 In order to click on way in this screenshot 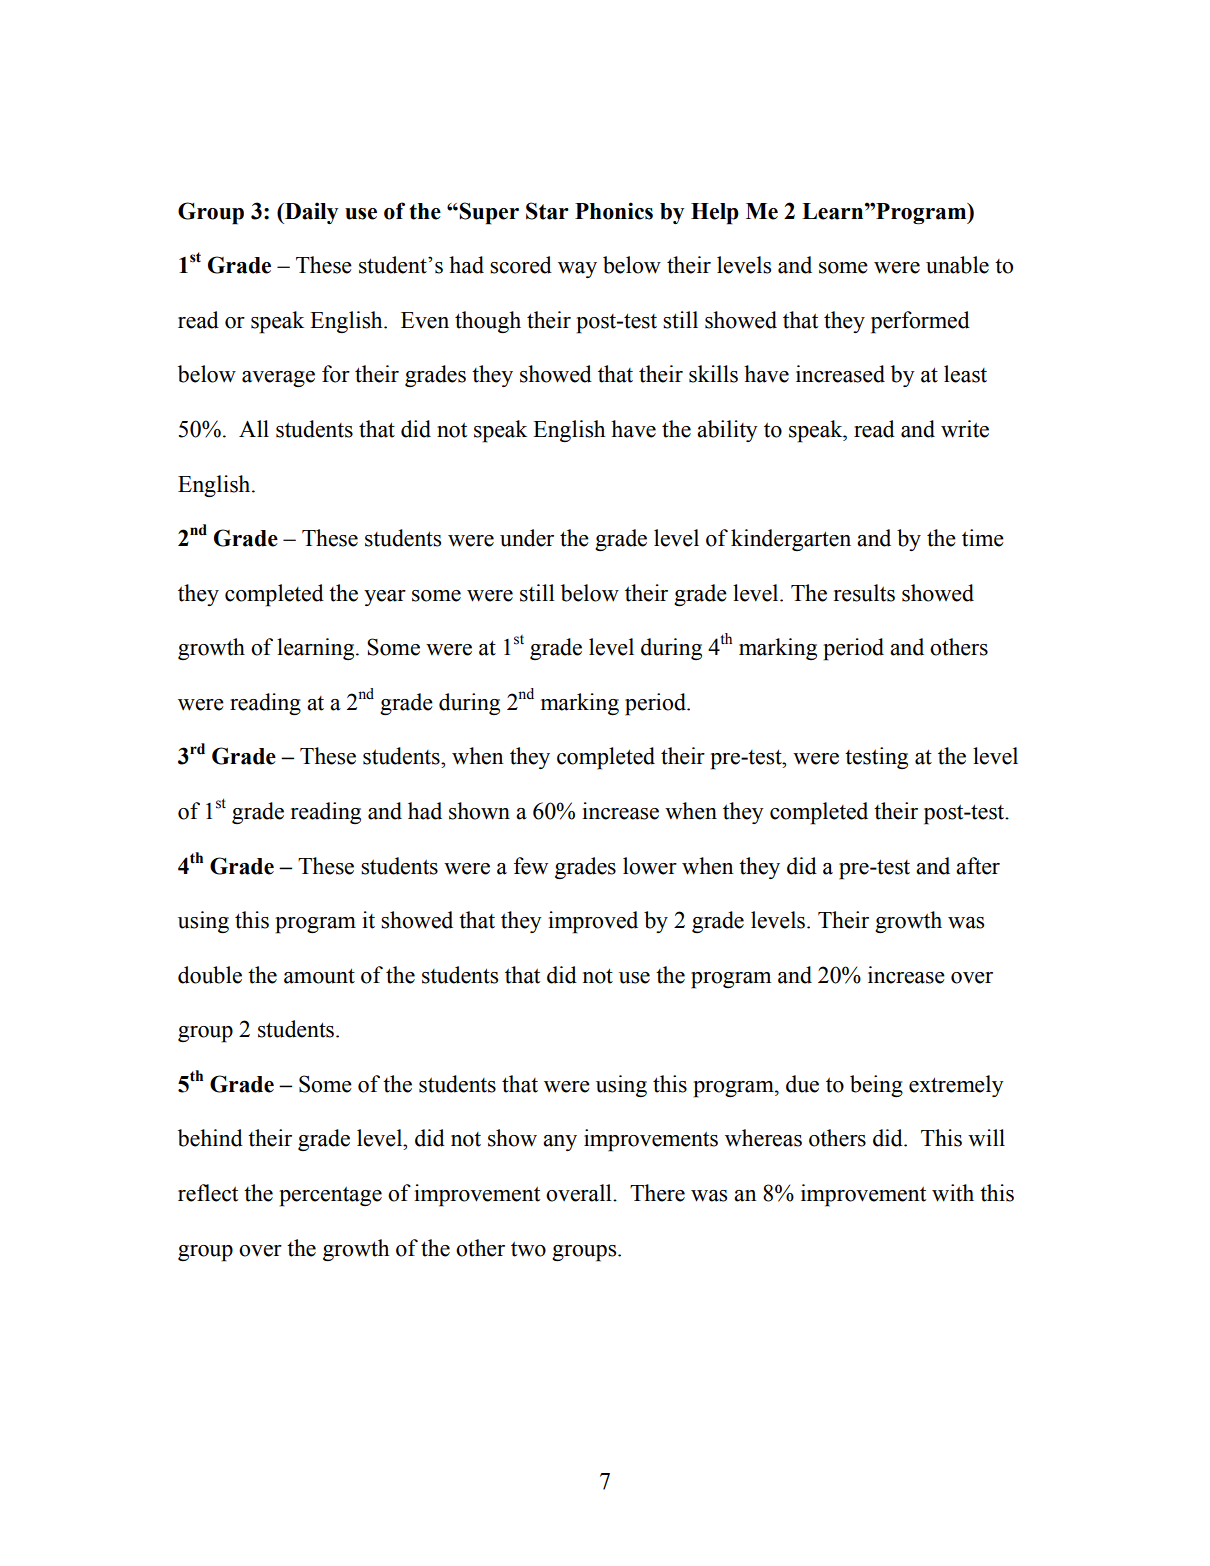, I will do `click(577, 270)`.
